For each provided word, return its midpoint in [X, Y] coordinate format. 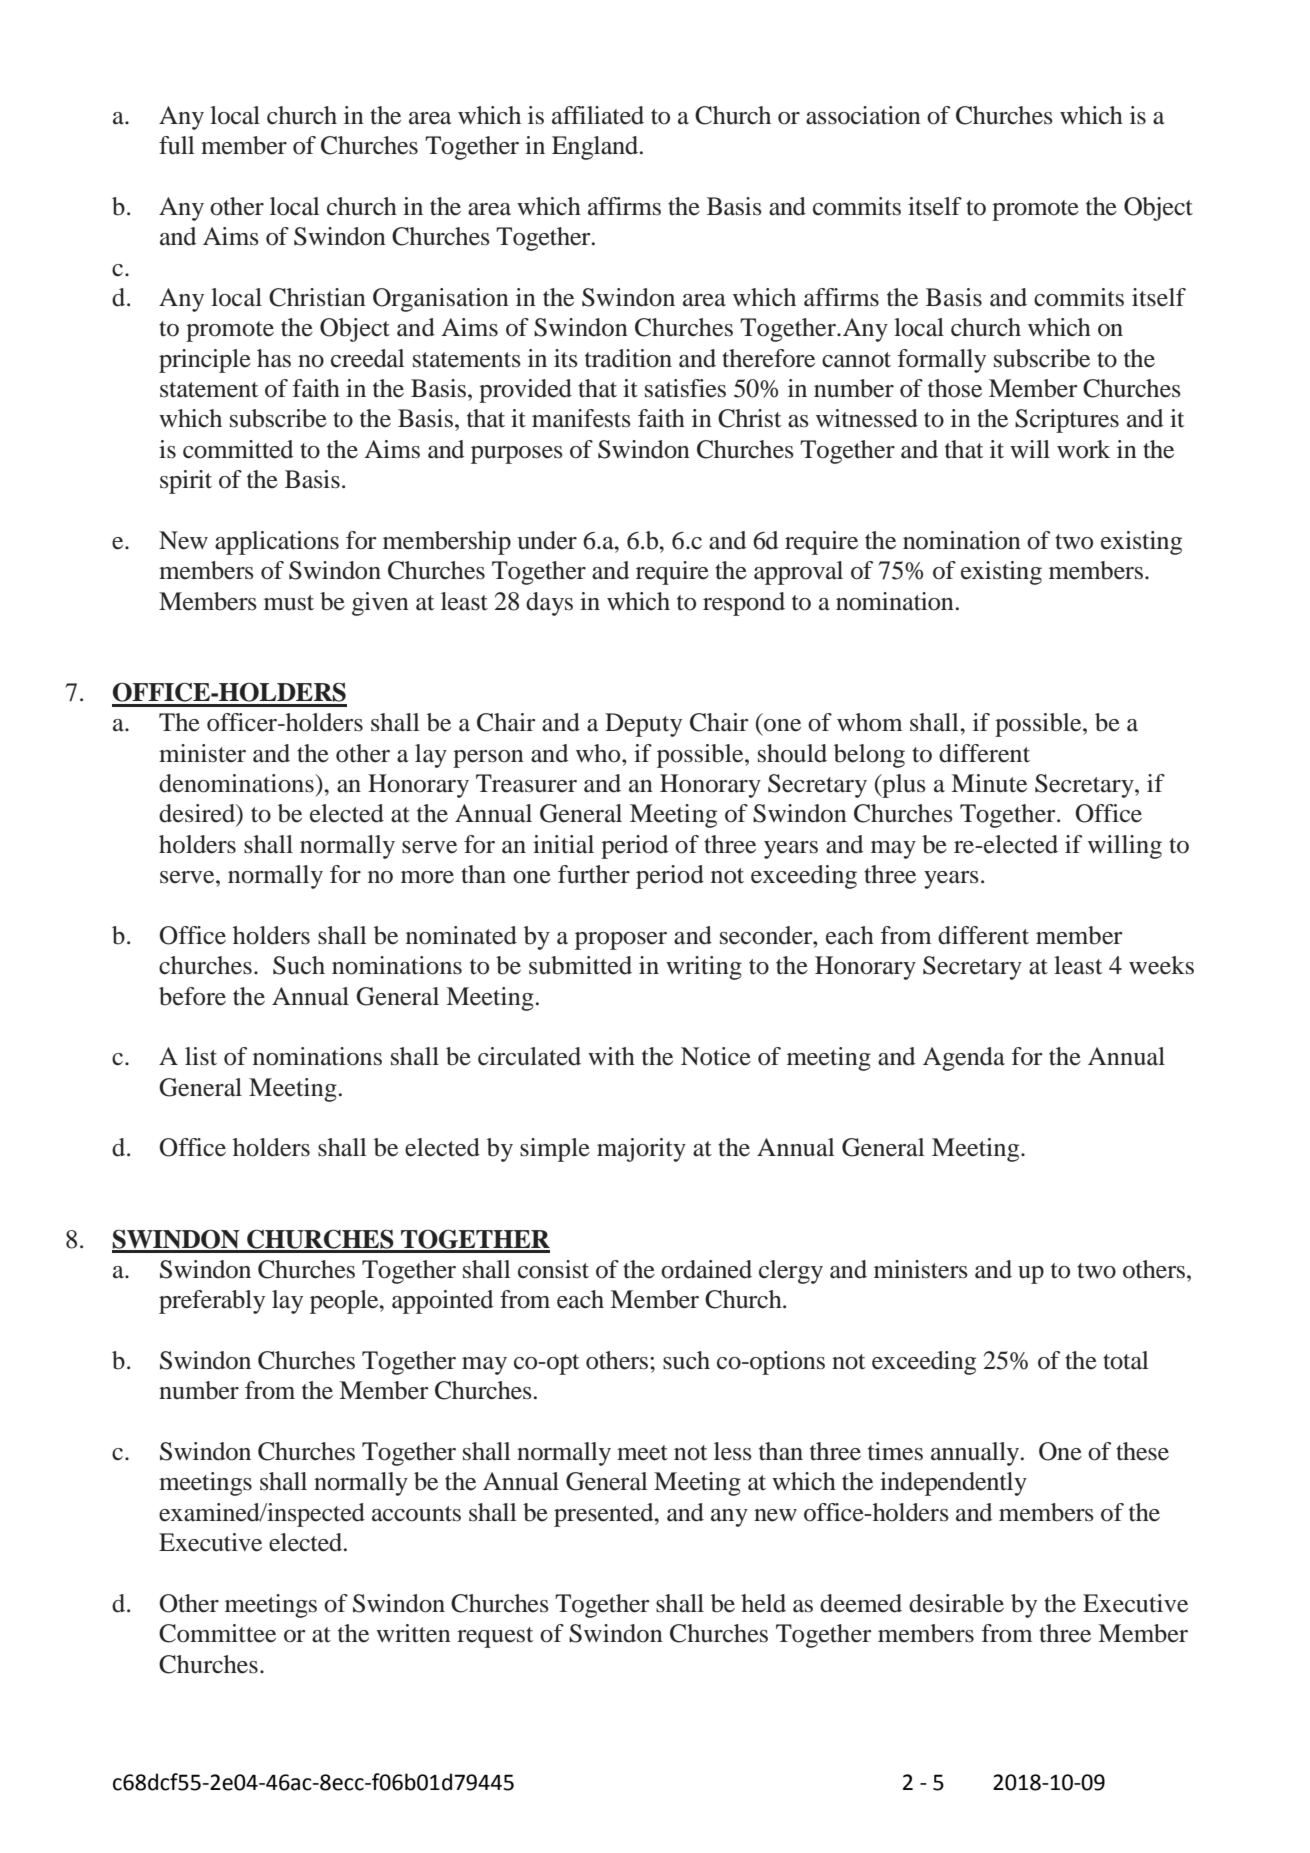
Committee [217, 1633]
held [763, 1603]
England [596, 148]
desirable [956, 1603]
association [863, 115]
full [177, 145]
